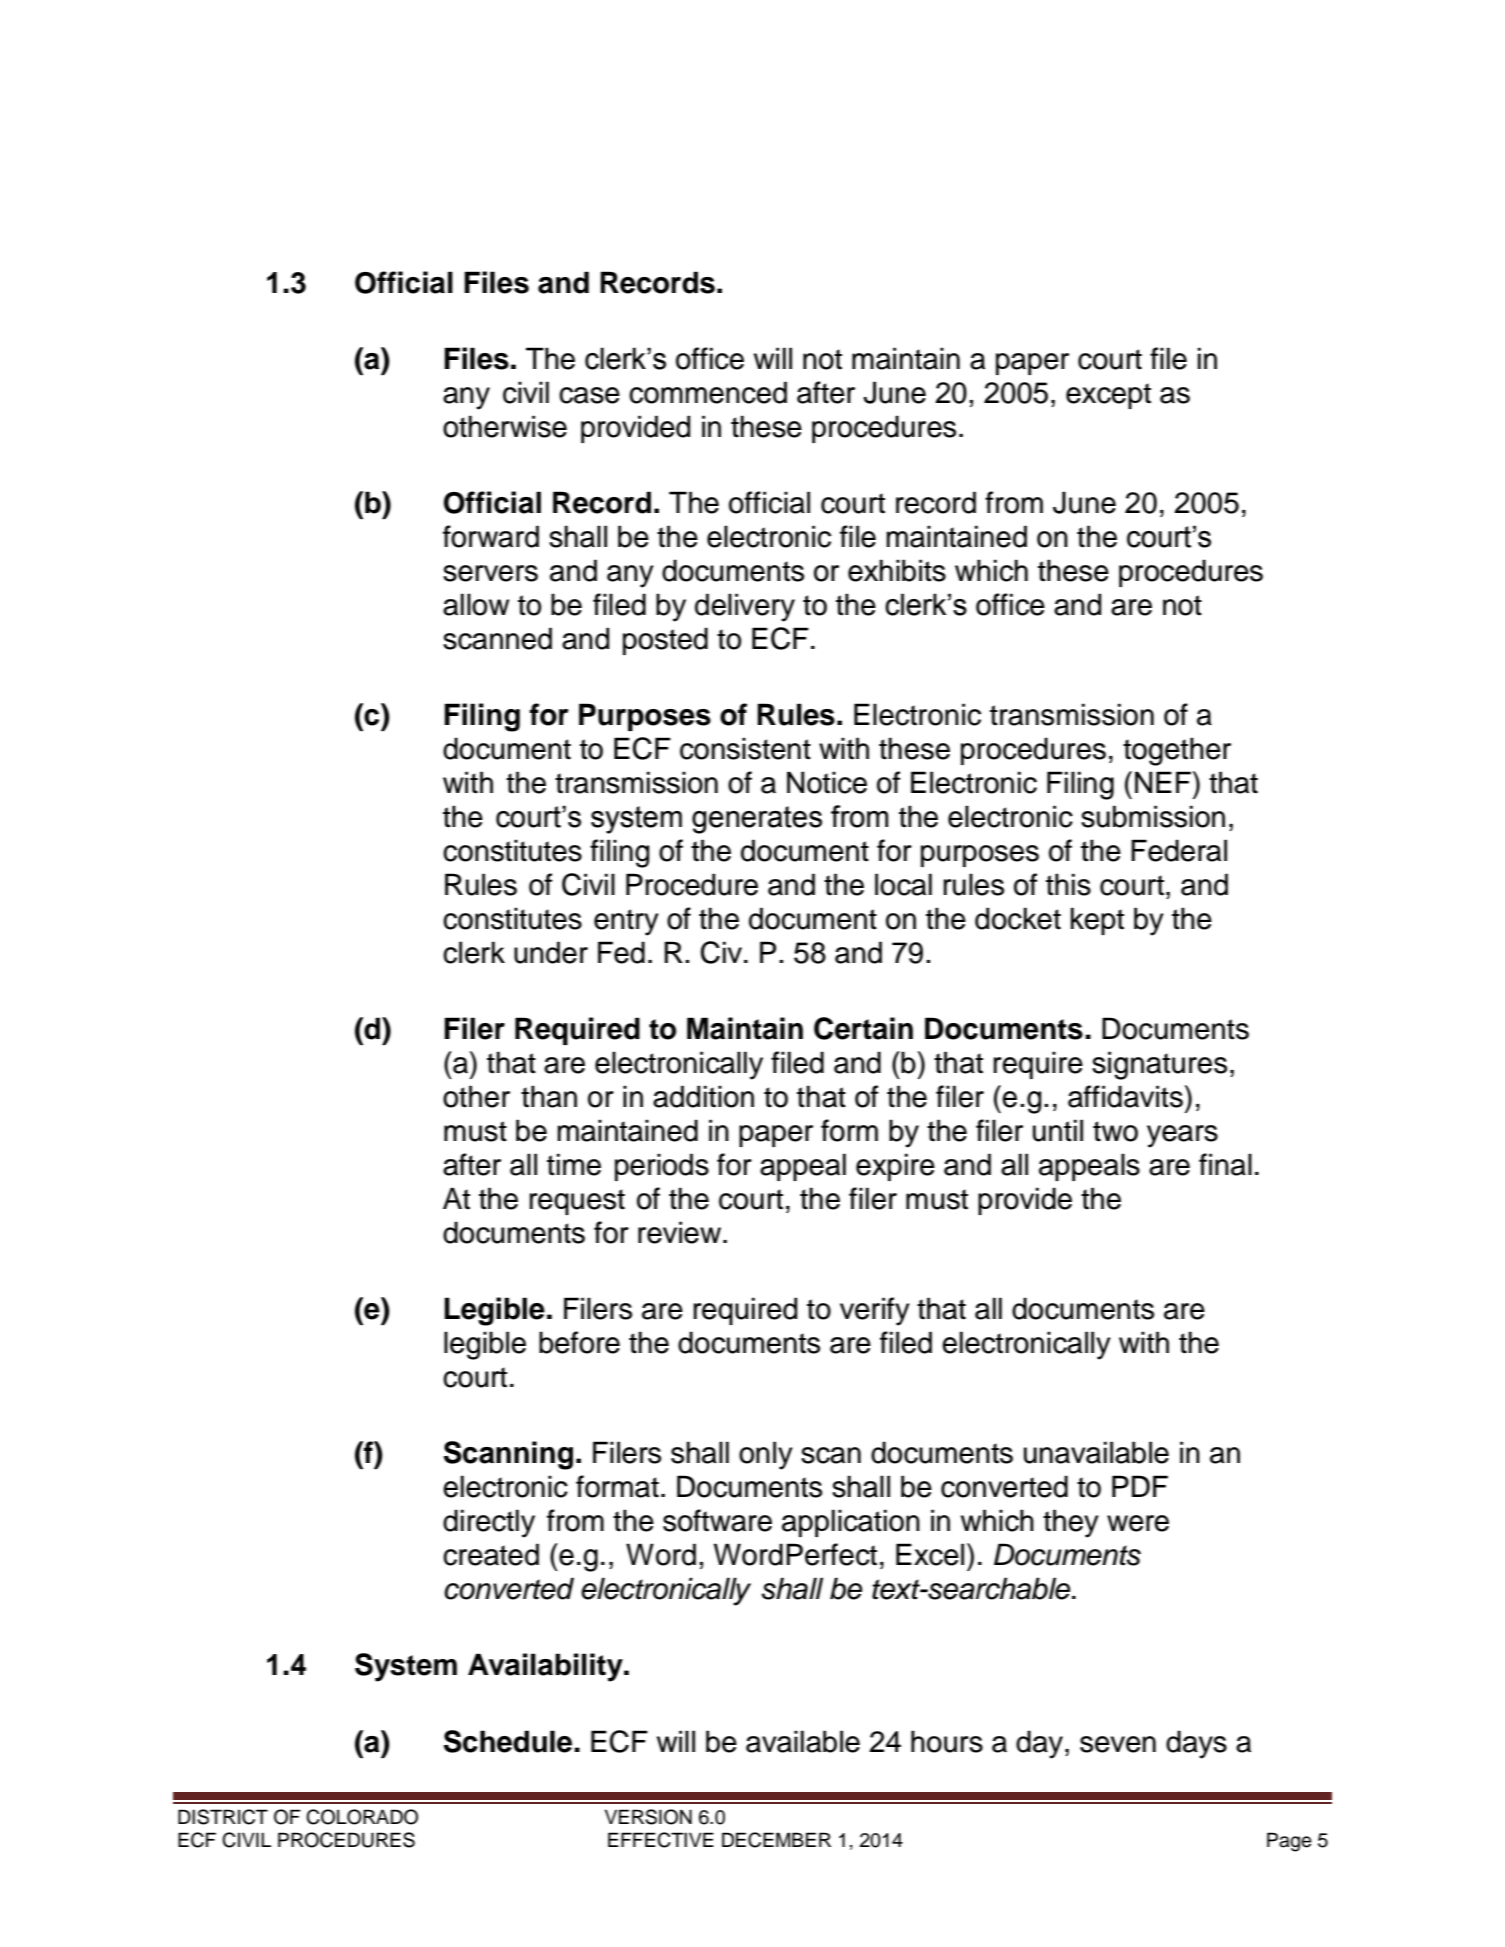  Describe the element at coordinates (745, 748) in the screenshot. I see `consistent` at that location.
